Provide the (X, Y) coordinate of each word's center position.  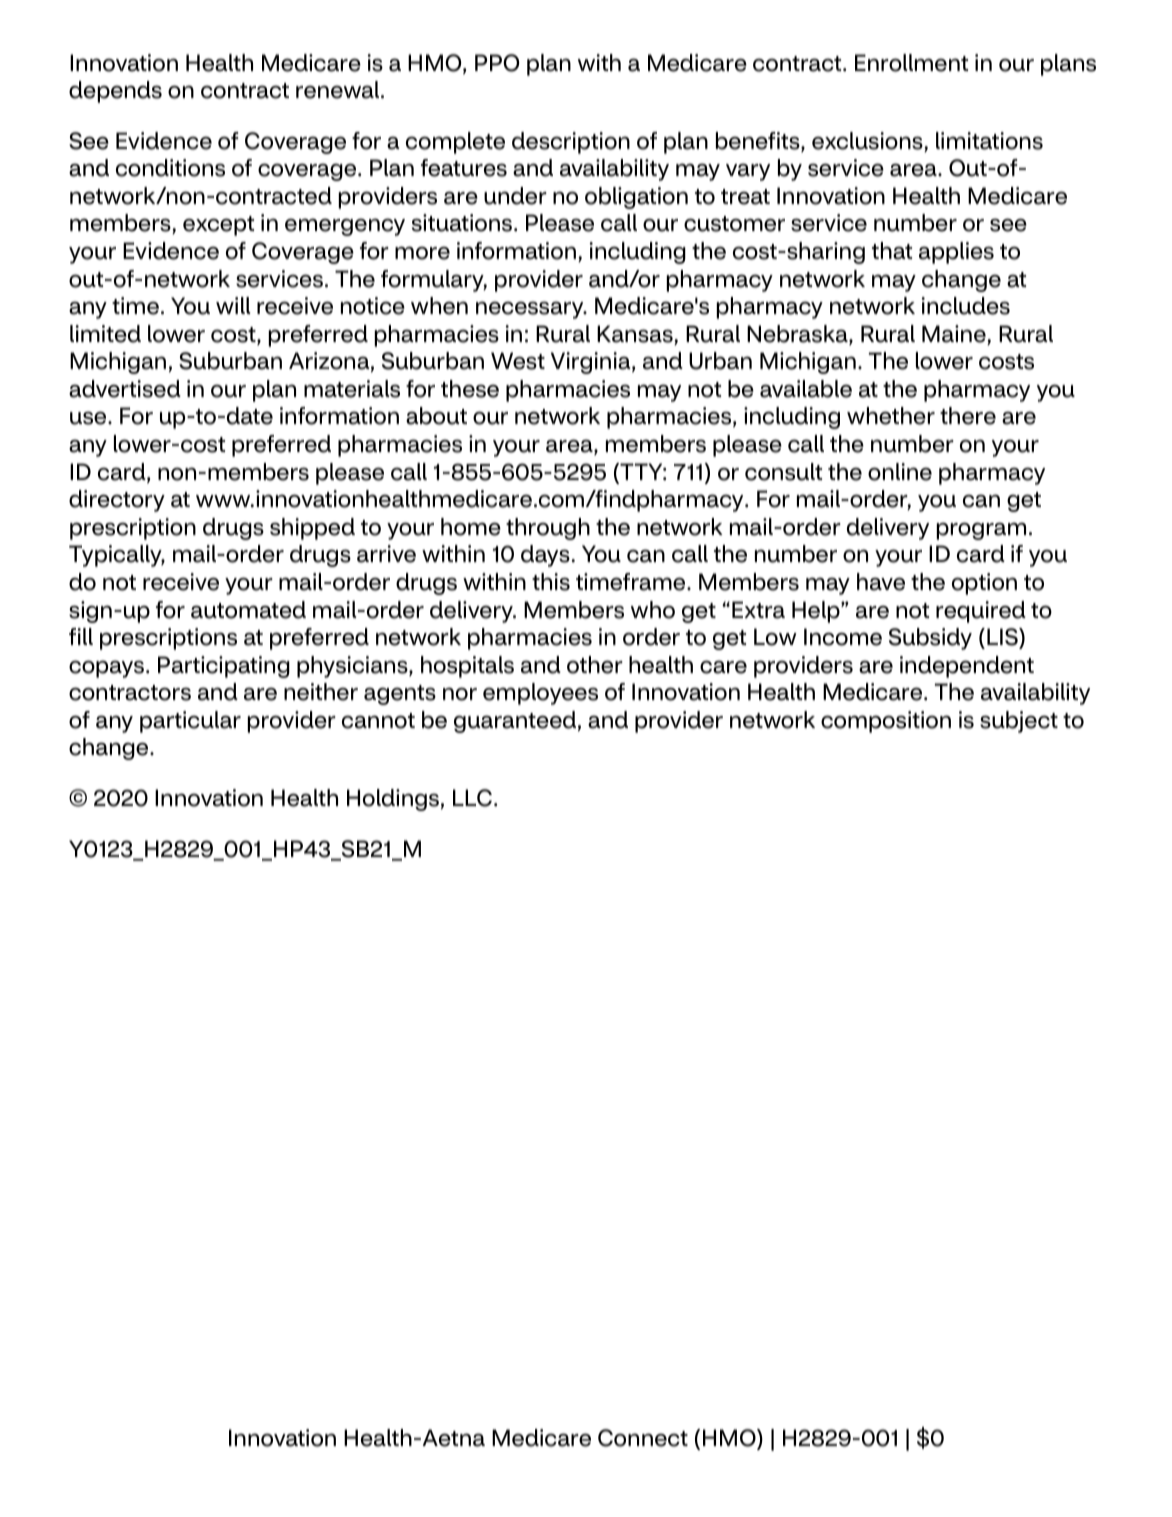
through (548, 529)
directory (117, 501)
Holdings (393, 800)
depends (115, 92)
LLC (472, 798)
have (881, 582)
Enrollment (911, 63)
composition (886, 722)
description (571, 143)
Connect (643, 1438)
